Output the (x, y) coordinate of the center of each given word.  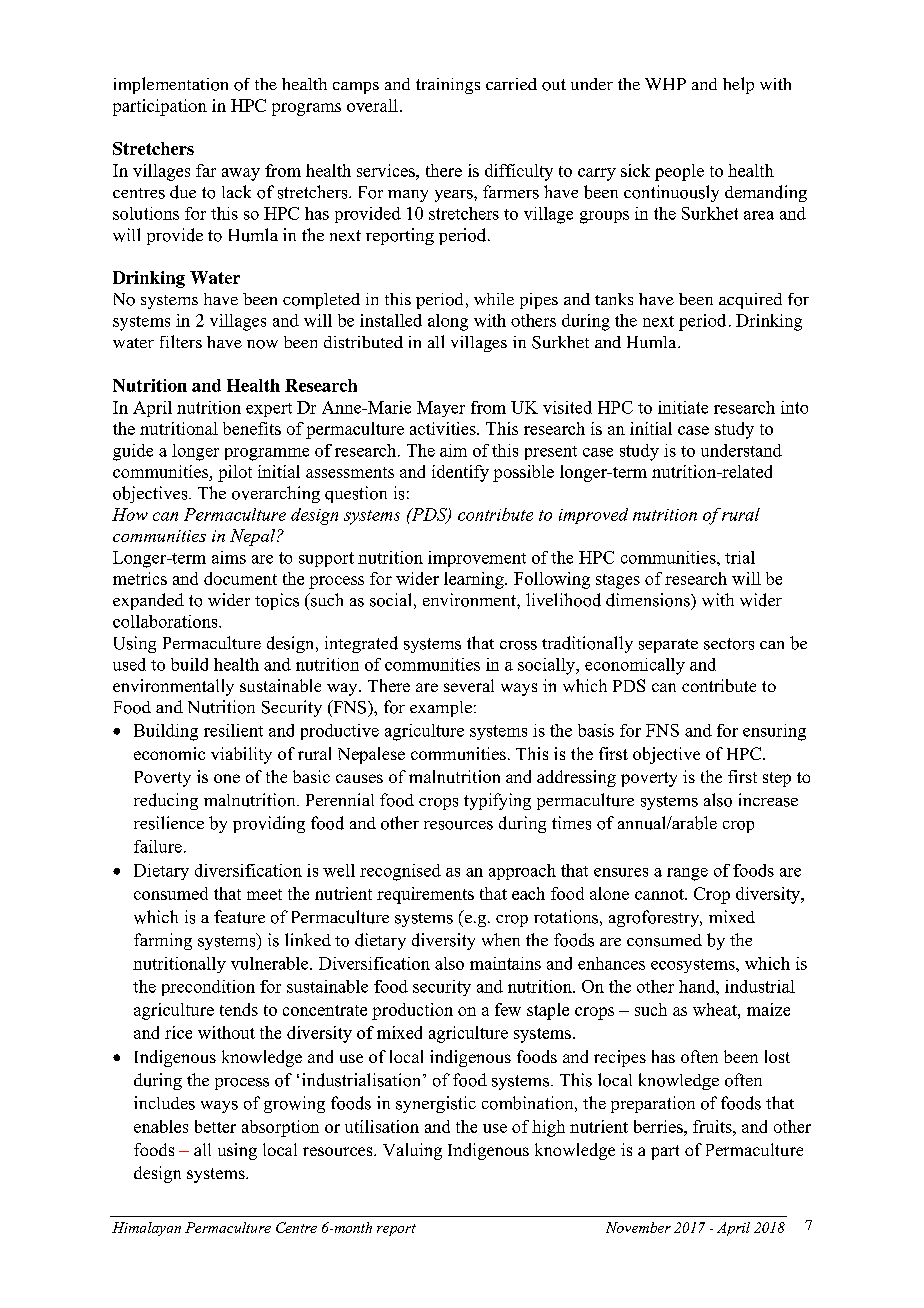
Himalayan (146, 1229)
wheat (716, 1009)
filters (181, 341)
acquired (750, 301)
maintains (505, 963)
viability (241, 755)
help (738, 85)
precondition (208, 988)
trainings (448, 86)
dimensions (649, 600)
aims (229, 557)
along (448, 322)
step (777, 779)
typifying (497, 801)
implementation (171, 85)
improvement (477, 559)
